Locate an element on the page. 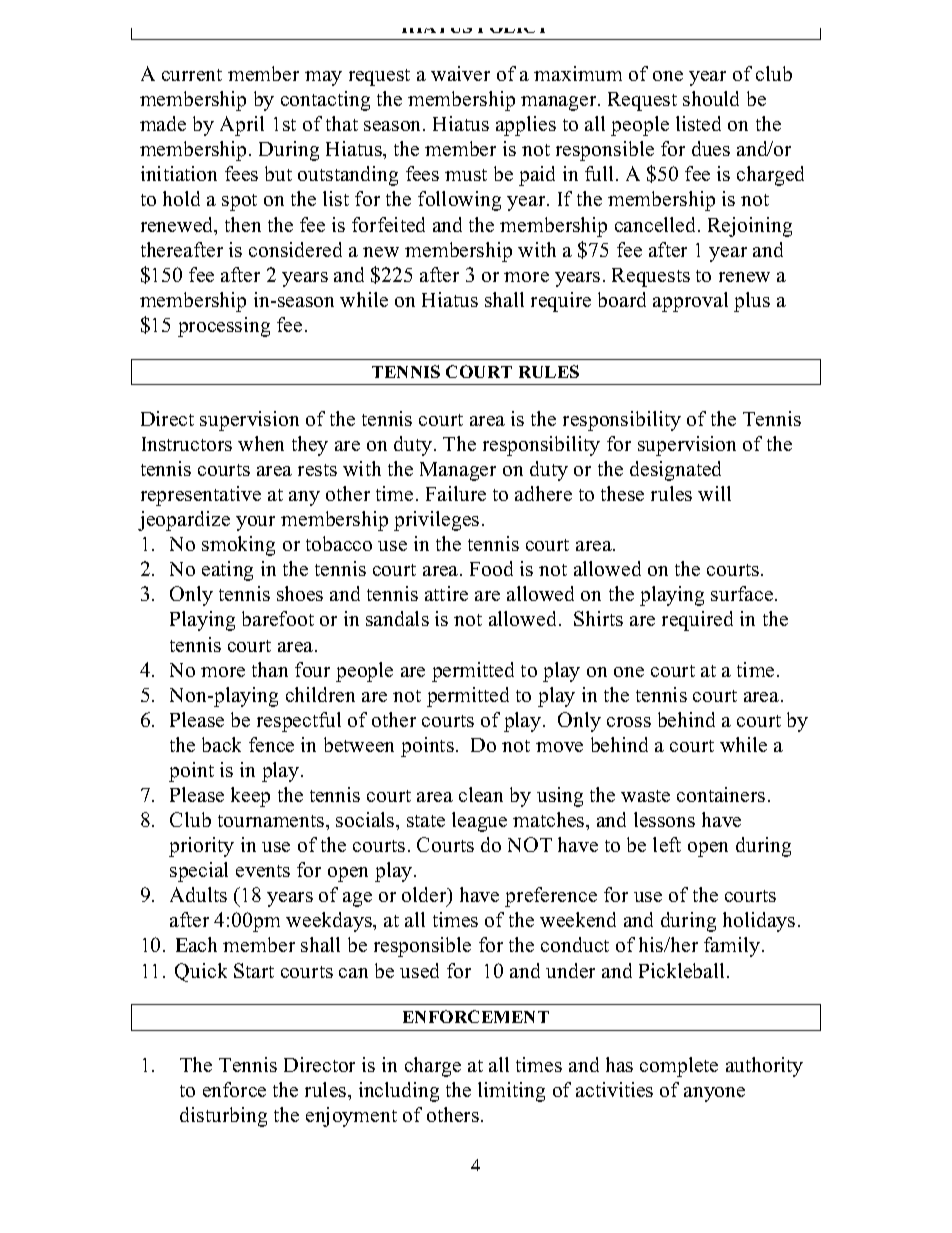  April is located at coordinates (242, 126).
